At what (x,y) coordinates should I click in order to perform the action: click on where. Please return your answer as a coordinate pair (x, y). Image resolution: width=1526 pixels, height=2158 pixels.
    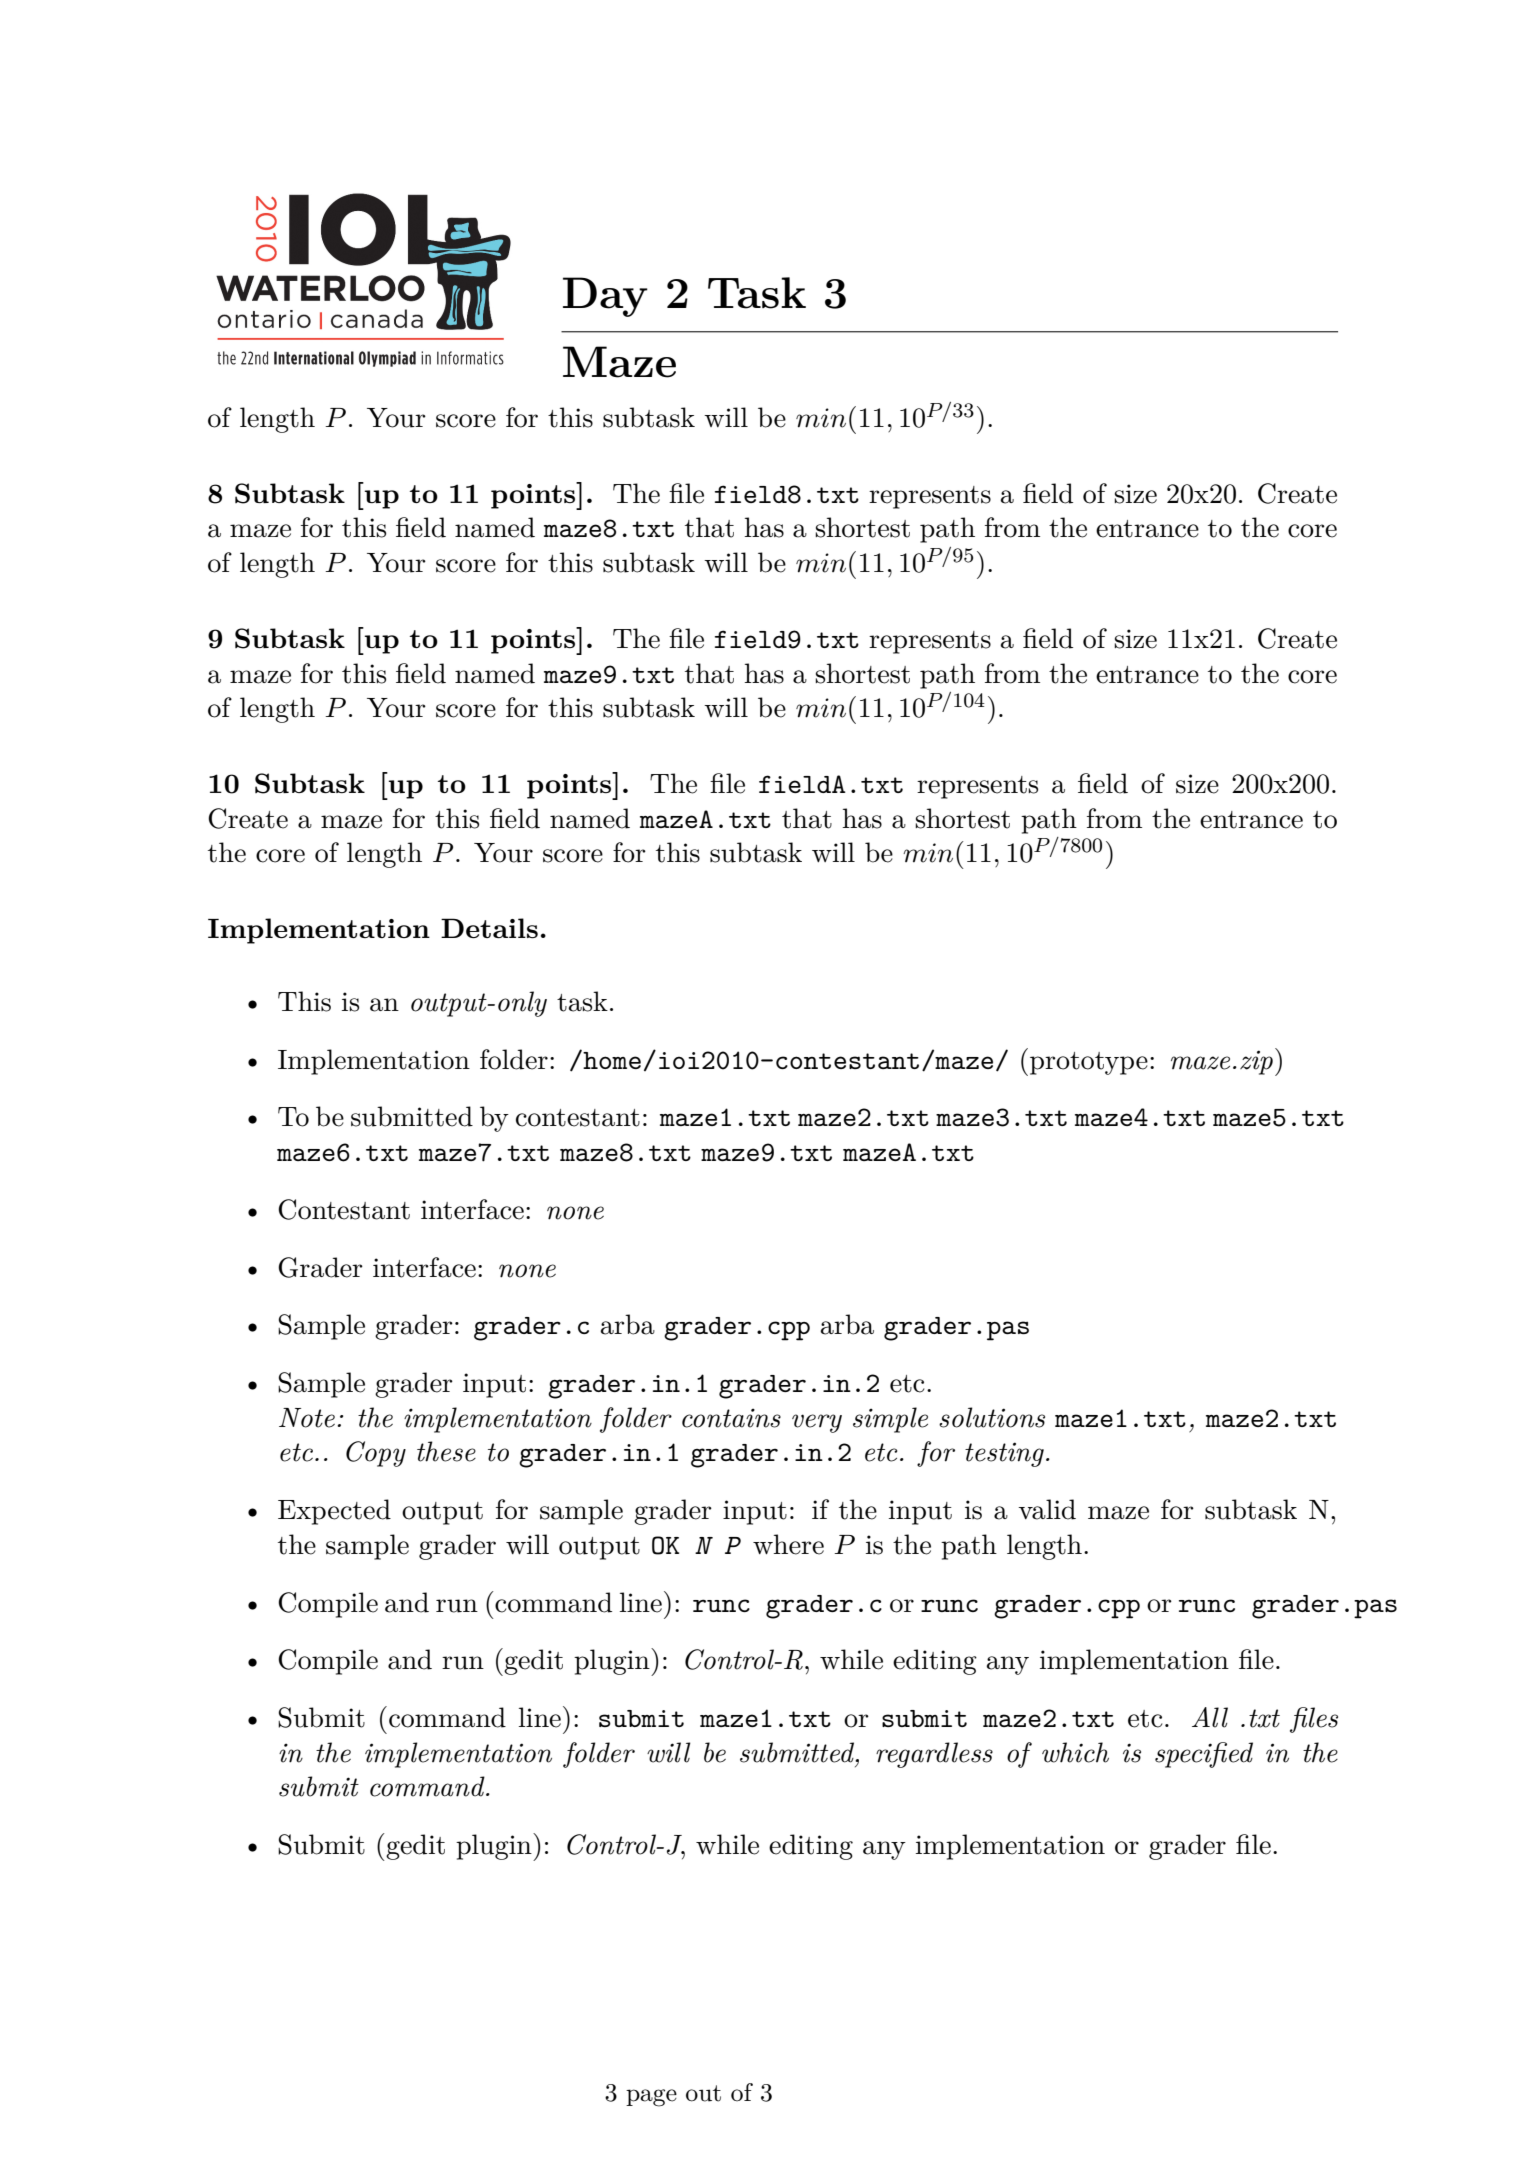
    Looking at the image, I should click on (788, 1544).
